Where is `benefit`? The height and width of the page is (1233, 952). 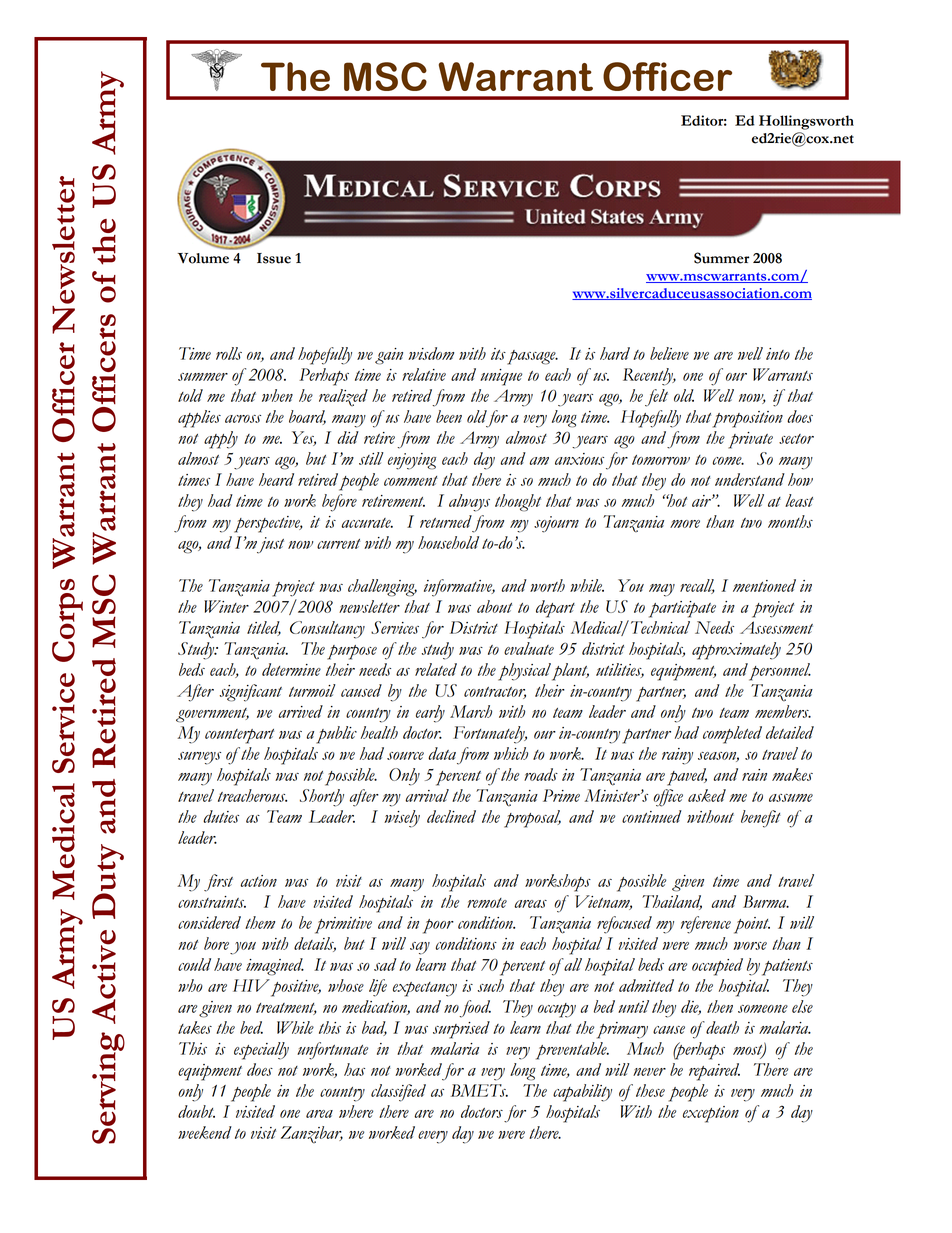 benefit is located at coordinates (761, 819).
